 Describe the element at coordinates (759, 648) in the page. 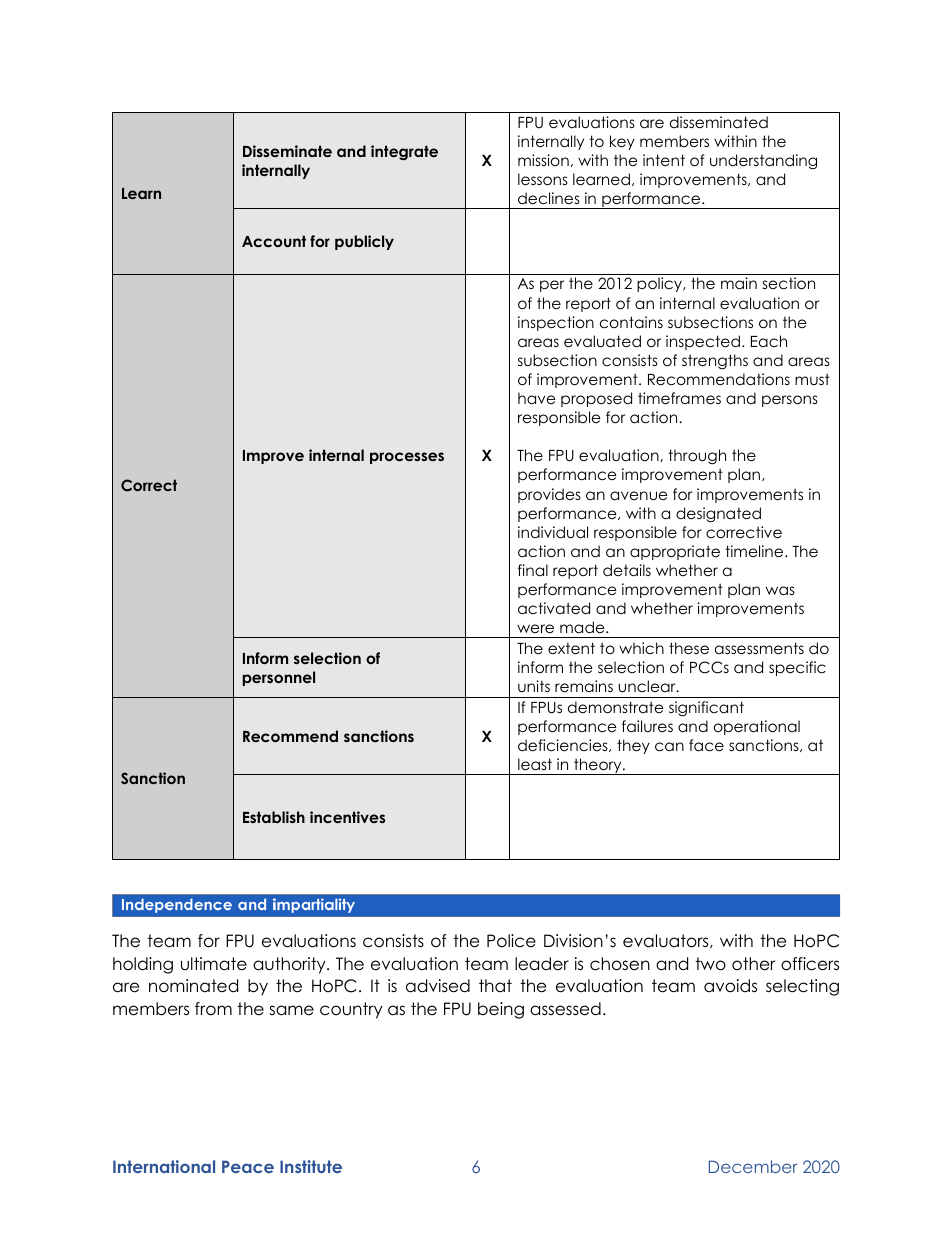

I see `assessments` at that location.
